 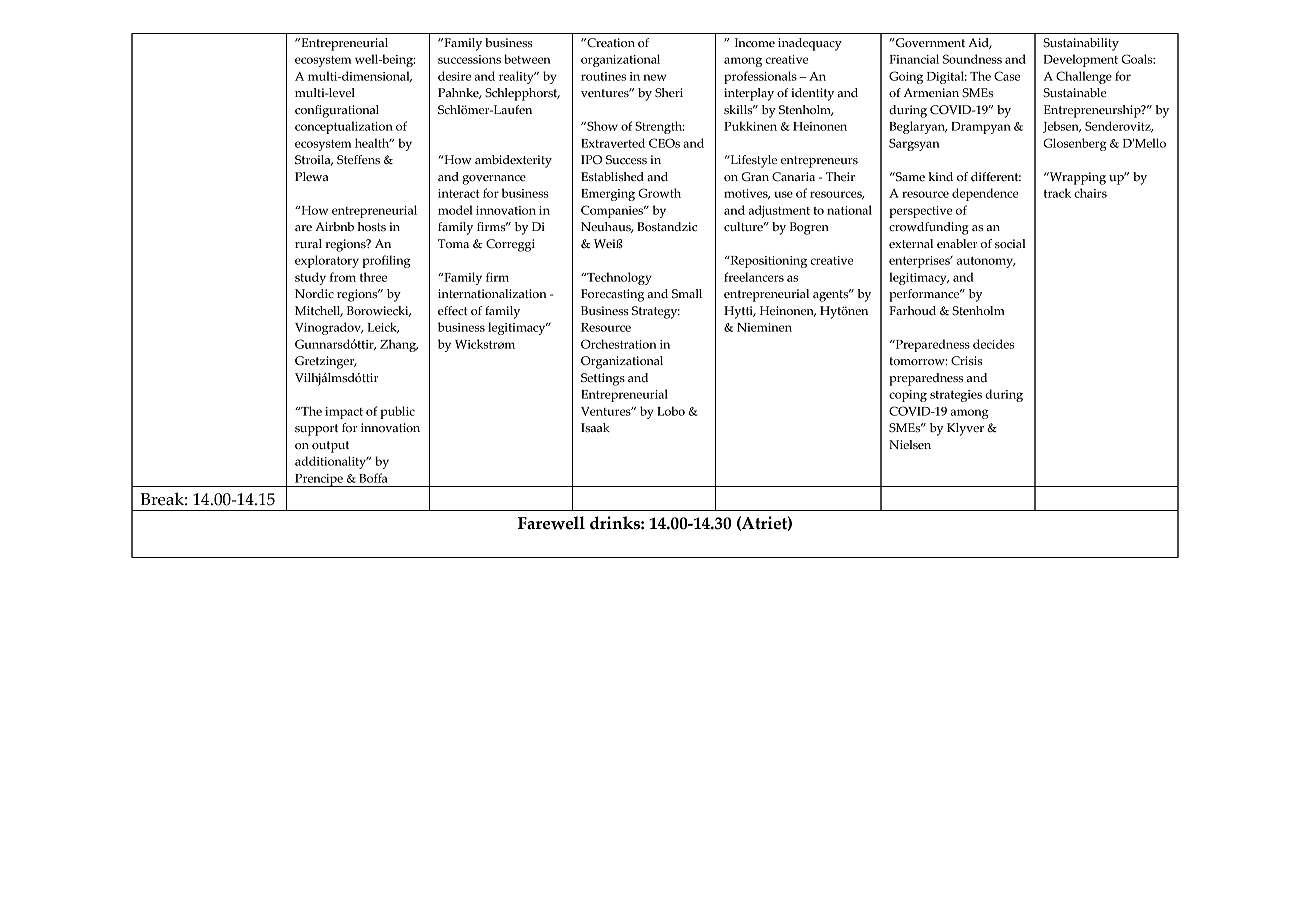 What do you see at coordinates (453, 243) in the page?
I see `Toma` at bounding box center [453, 243].
